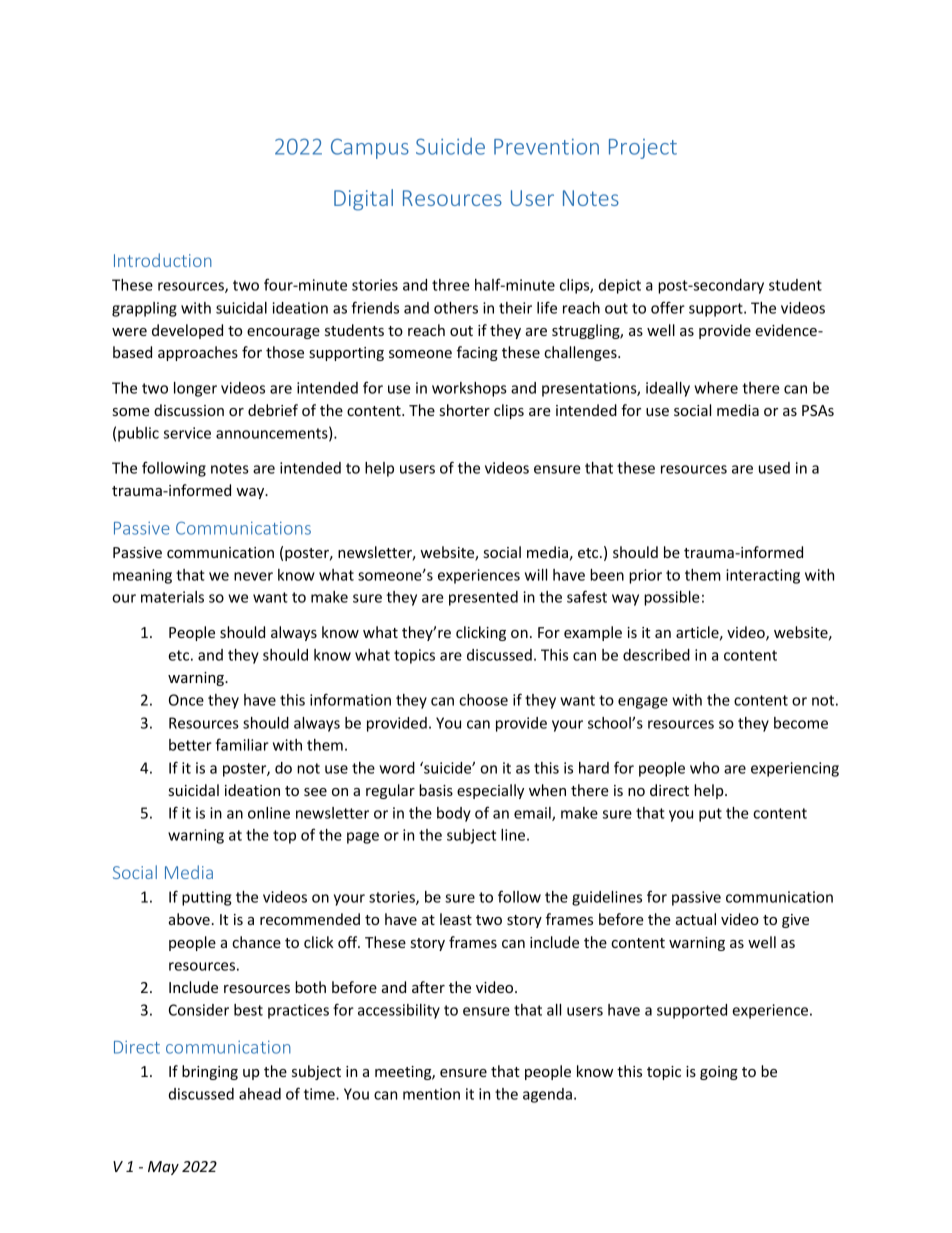 The height and width of the screenshot is (1233, 952). Describe the element at coordinates (483, 700) in the screenshot. I see `choose` at that location.
